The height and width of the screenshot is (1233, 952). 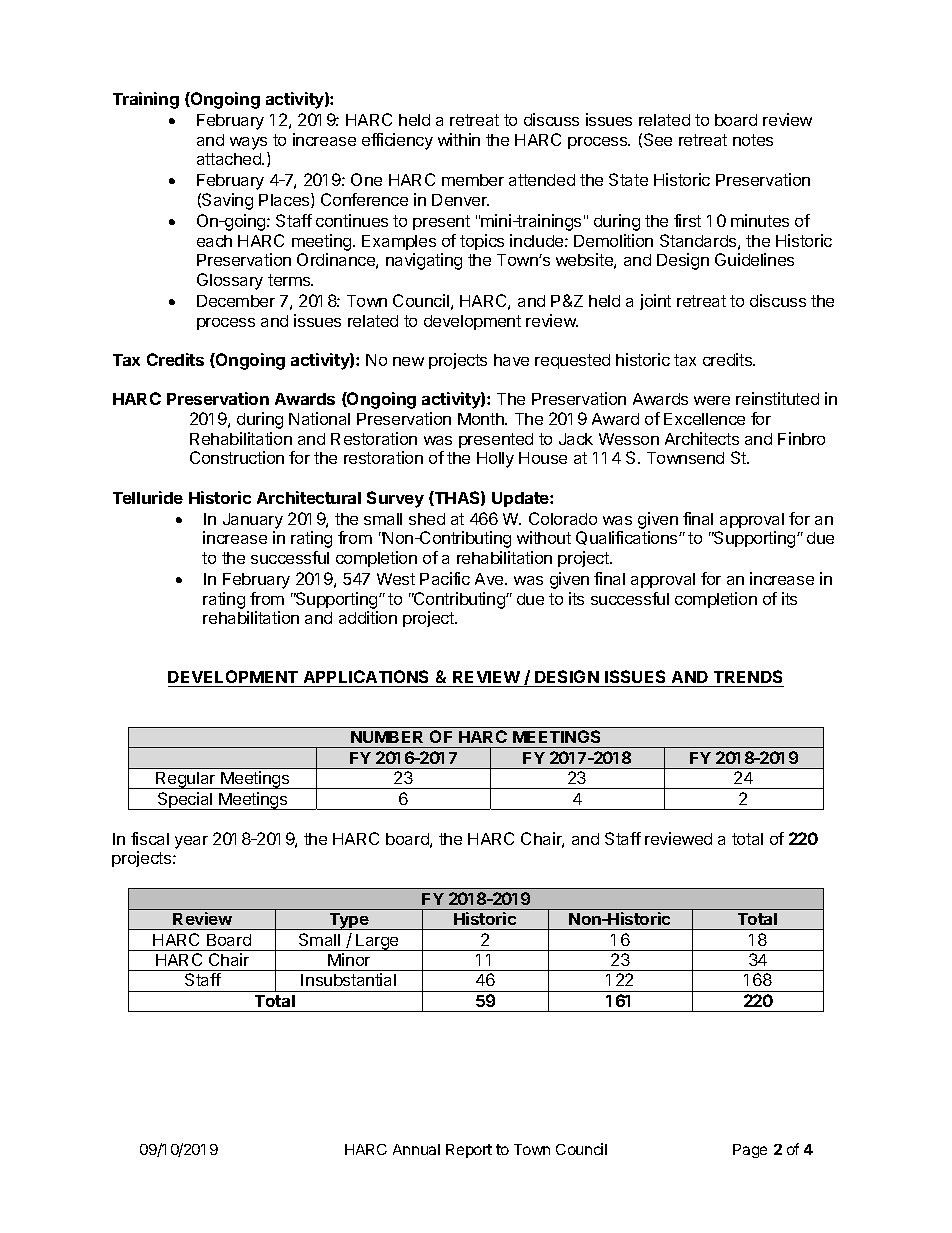 What do you see at coordinates (712, 400) in the screenshot?
I see `were` at bounding box center [712, 400].
